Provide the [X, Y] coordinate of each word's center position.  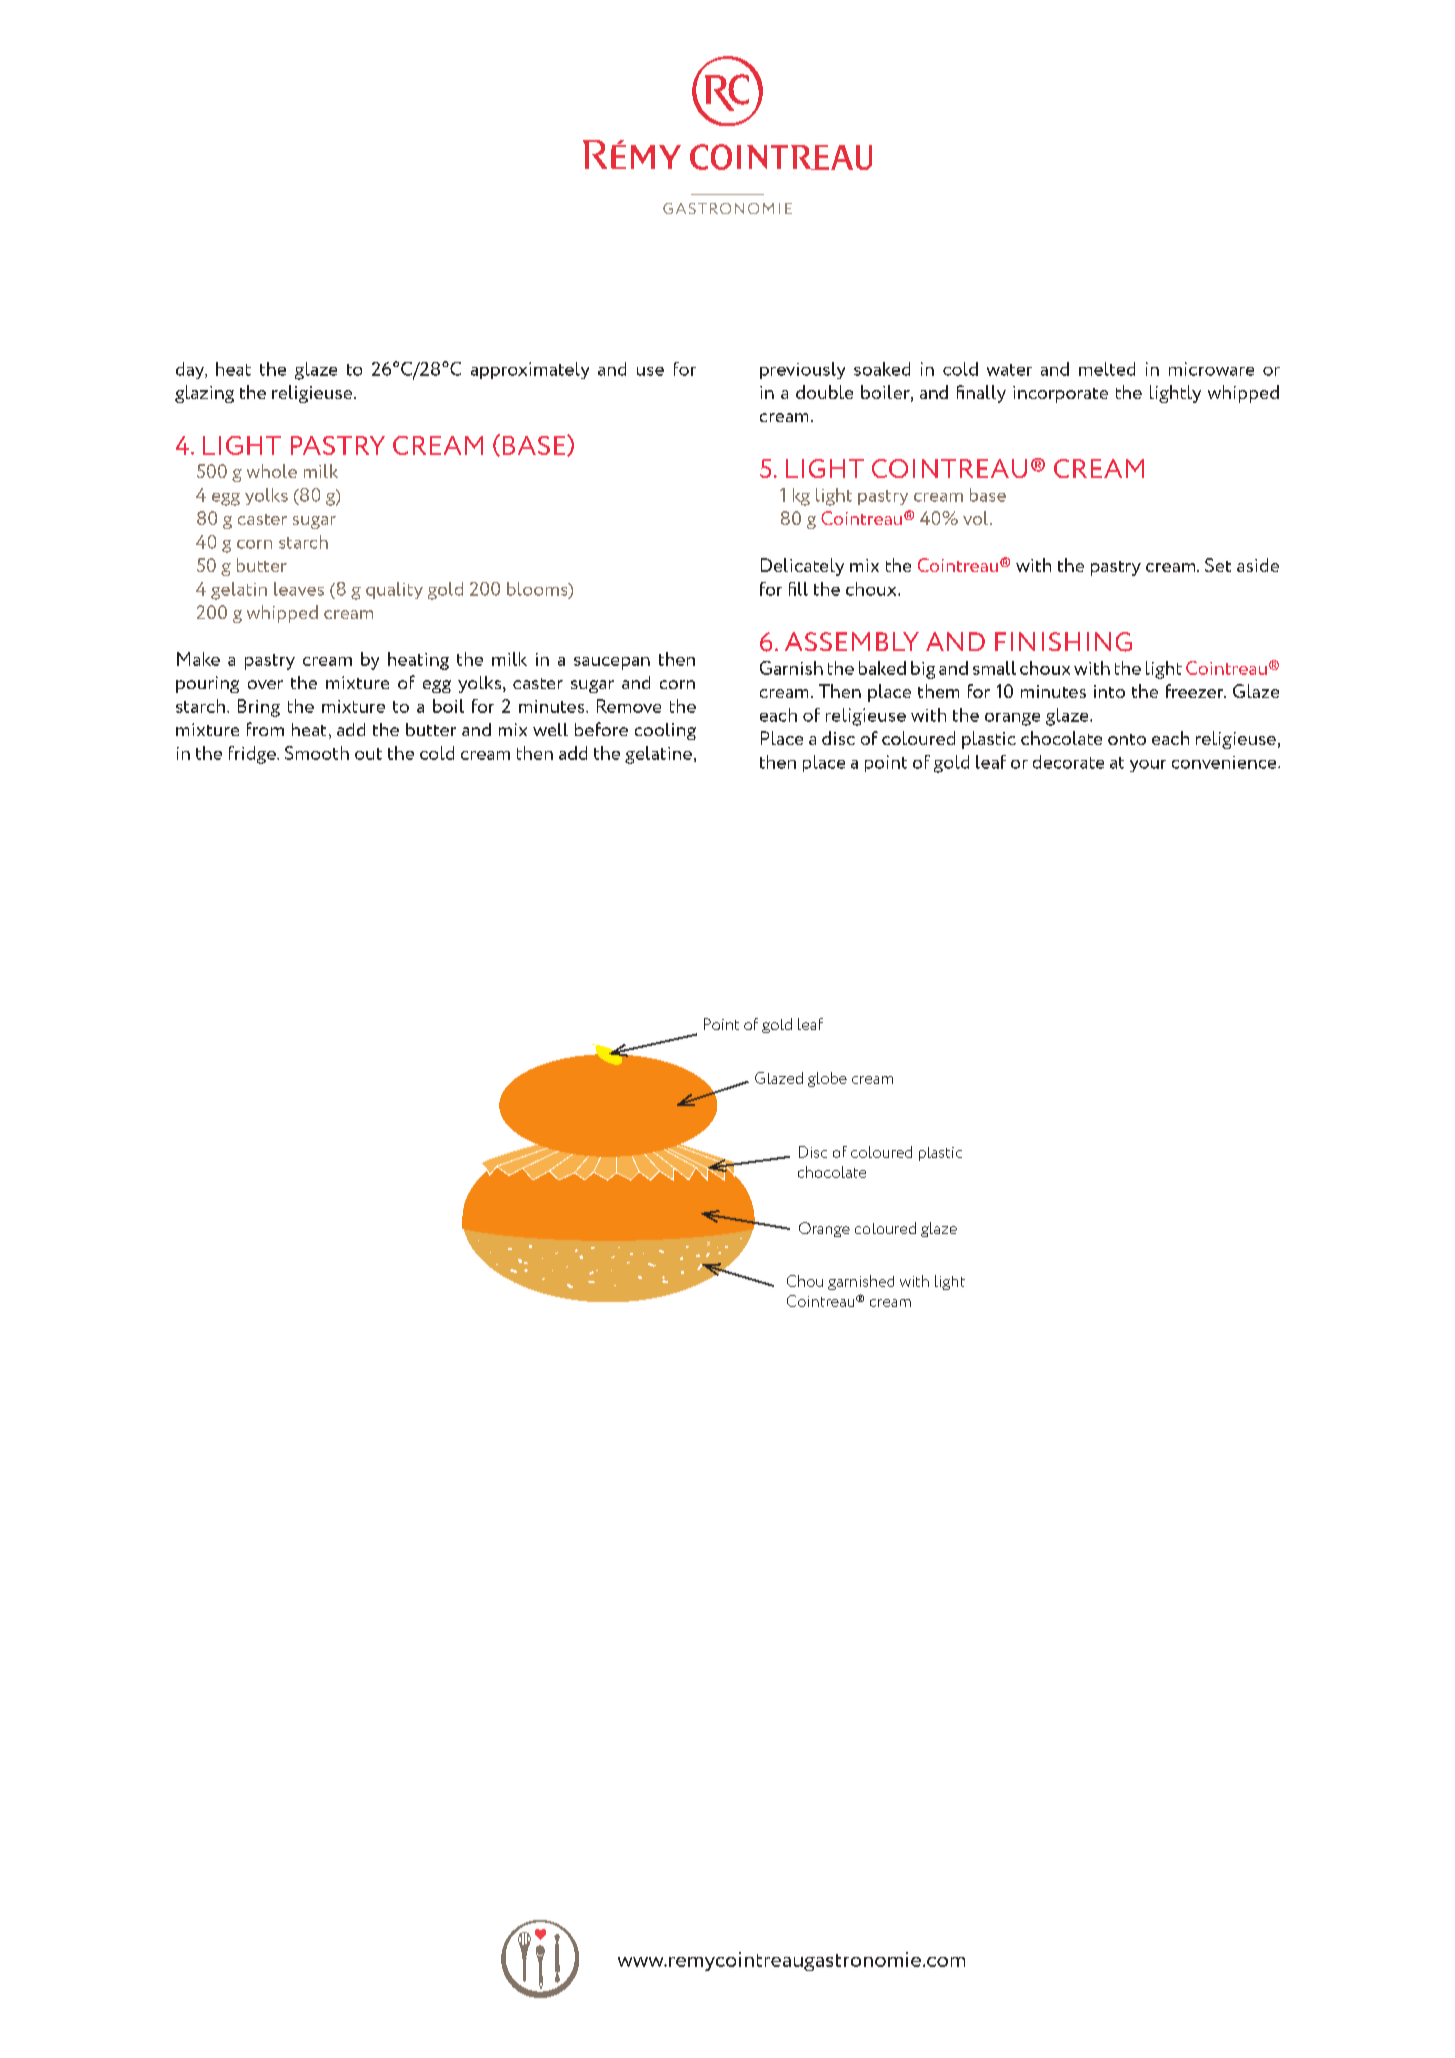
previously [802, 370]
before [601, 729]
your [1148, 766]
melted [1107, 369]
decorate [1068, 762]
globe [827, 1079]
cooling [665, 731]
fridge [253, 755]
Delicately [802, 567]
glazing [204, 394]
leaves [299, 589]
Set [1218, 565]
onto [1127, 739]
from [265, 729]
